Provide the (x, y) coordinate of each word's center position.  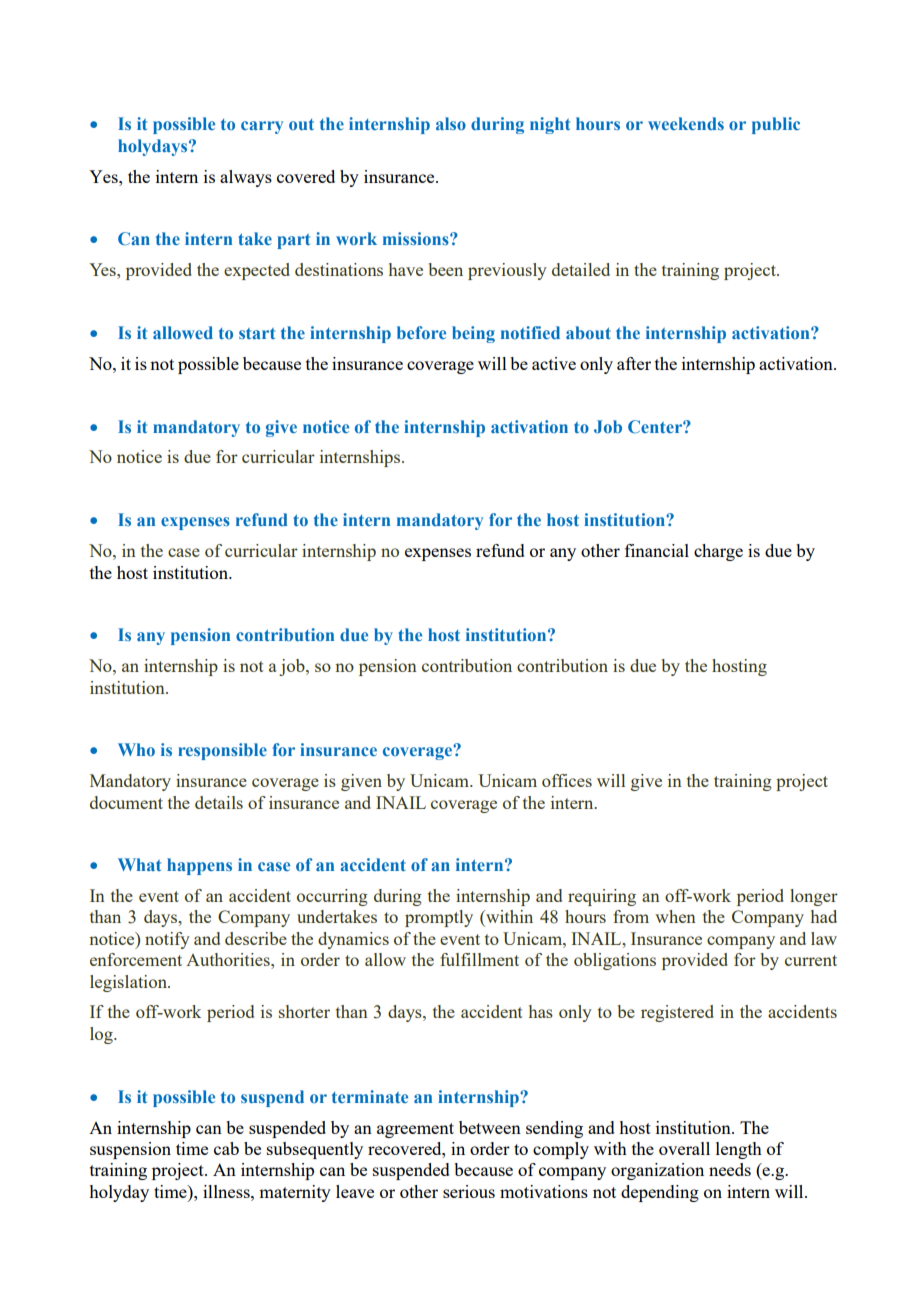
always (246, 178)
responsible (222, 751)
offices (567, 780)
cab (226, 1148)
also (451, 123)
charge (718, 552)
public (776, 125)
